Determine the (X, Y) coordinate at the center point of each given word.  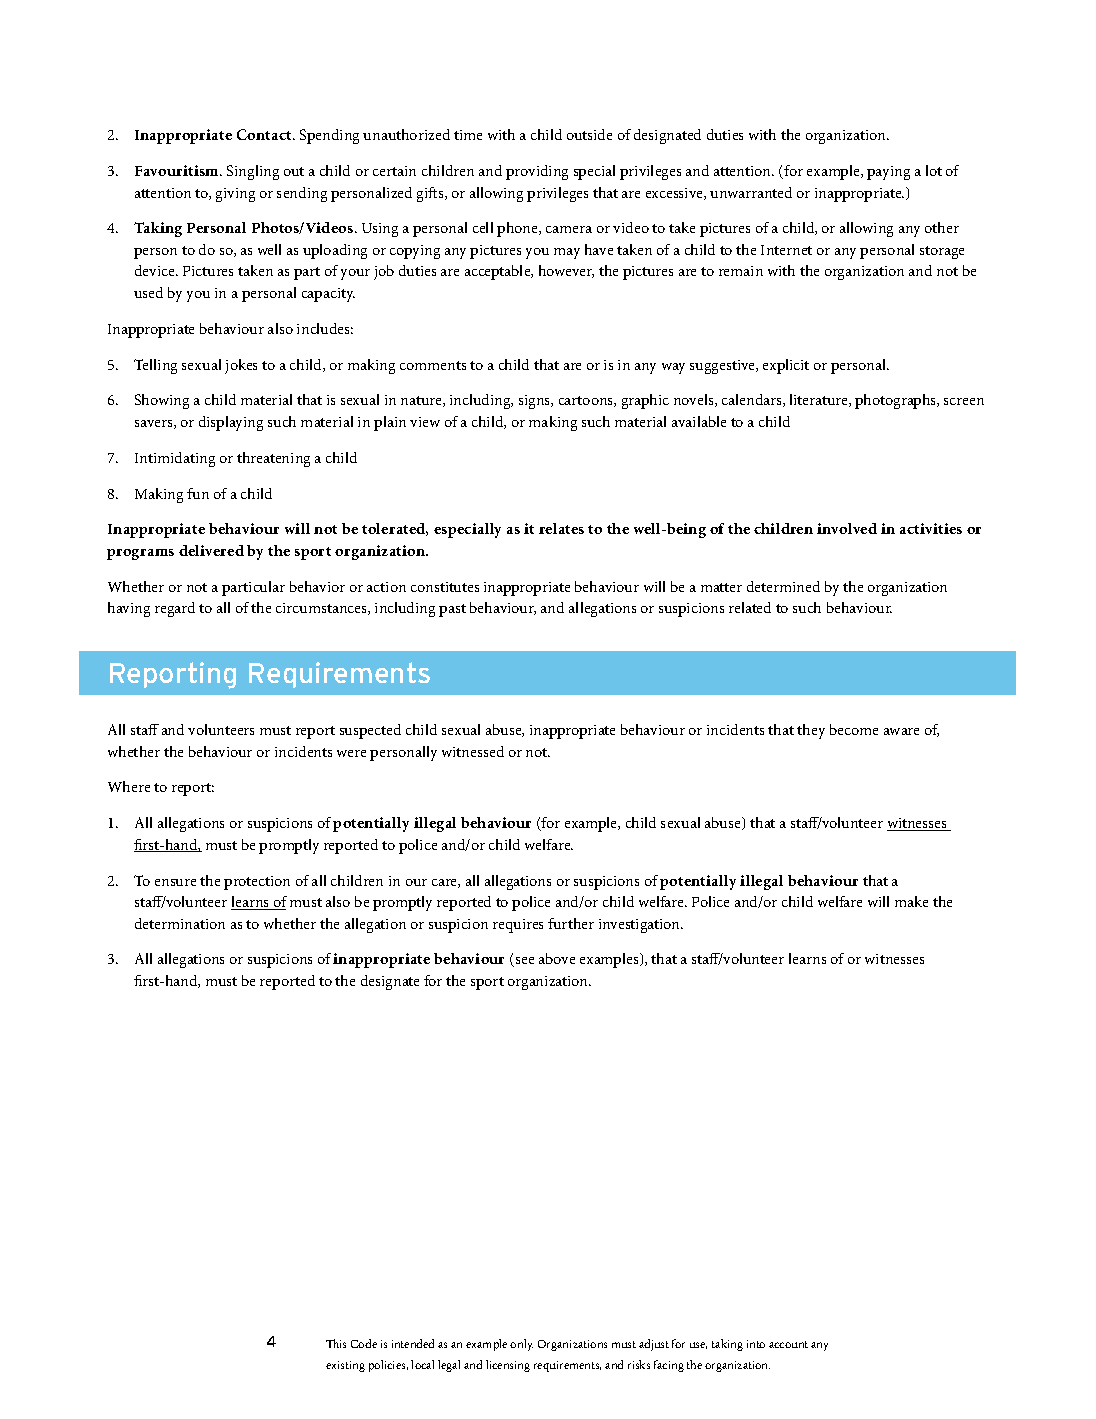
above (557, 958)
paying (888, 173)
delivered (211, 550)
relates (561, 528)
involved (847, 528)
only (521, 1345)
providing (537, 172)
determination (180, 923)
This (336, 1343)
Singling (253, 172)
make (911, 901)
